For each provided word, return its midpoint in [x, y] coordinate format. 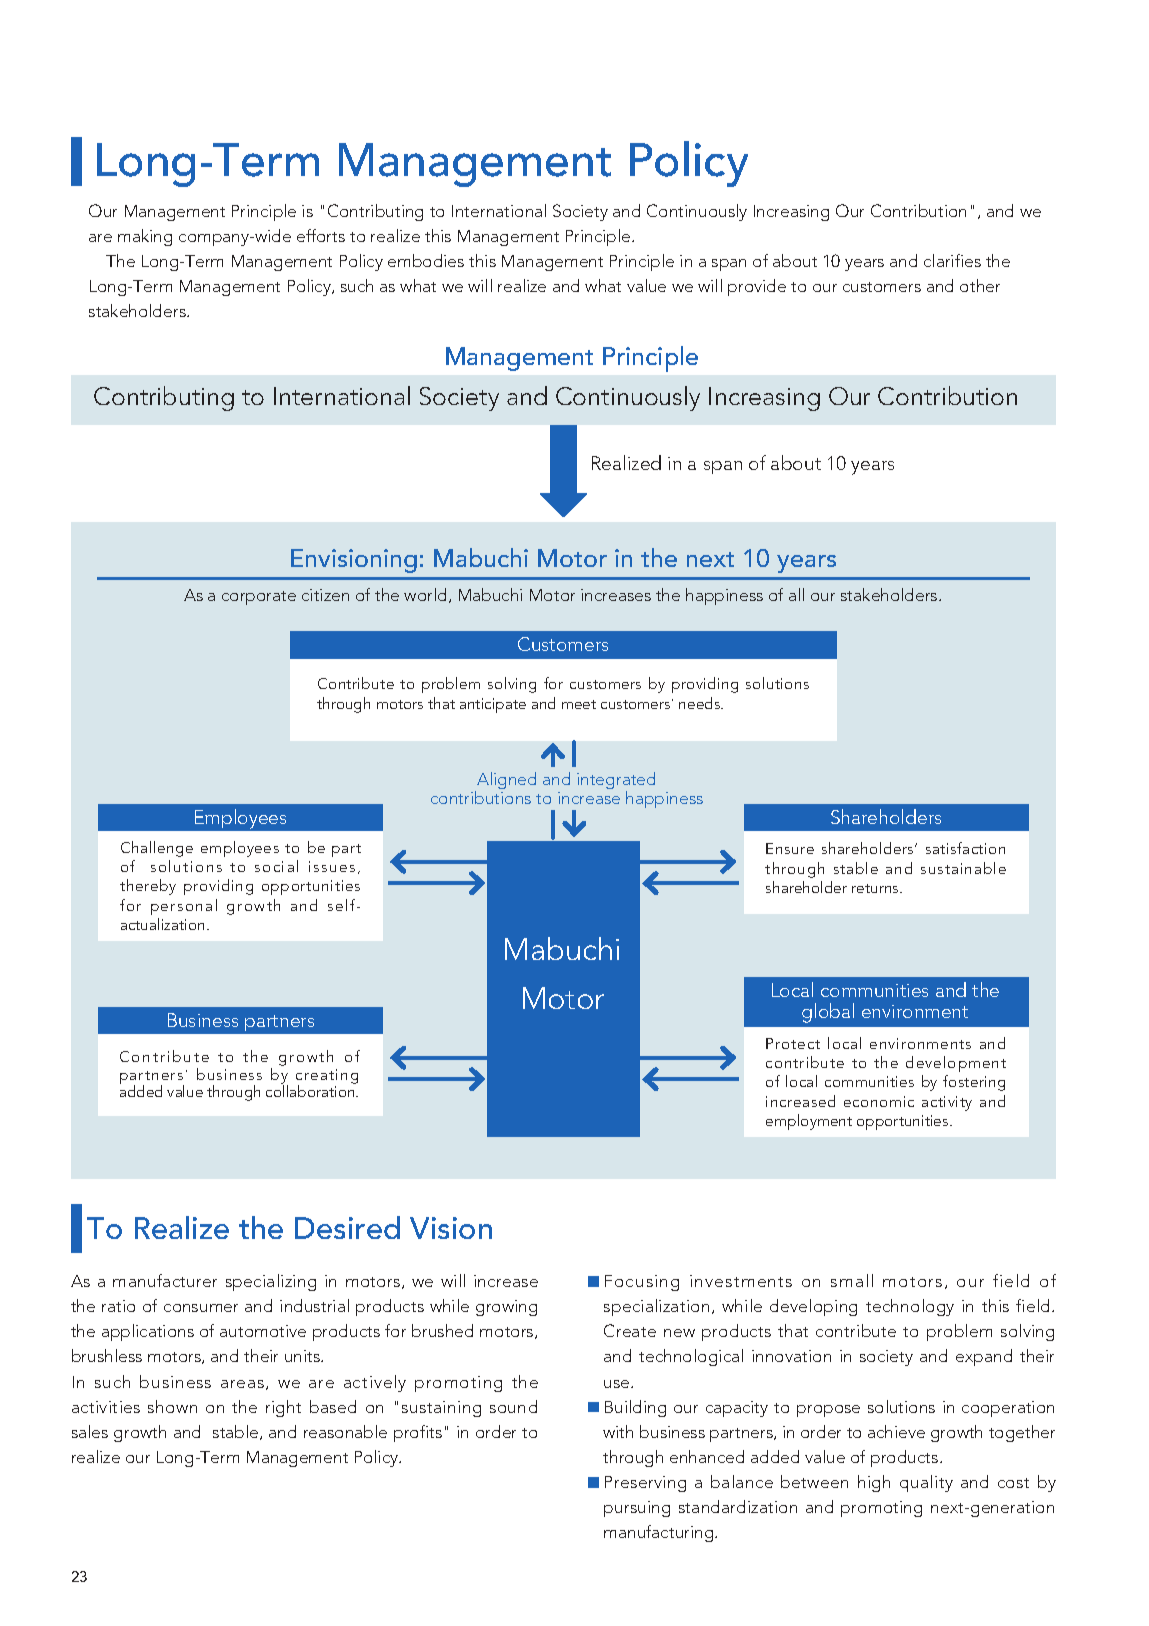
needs [701, 703]
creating [327, 1077]
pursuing [637, 1509]
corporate [259, 598]
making [145, 237]
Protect [793, 1043]
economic [879, 1101]
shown [172, 1406]
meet [579, 704]
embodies [426, 260]
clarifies [952, 260]
